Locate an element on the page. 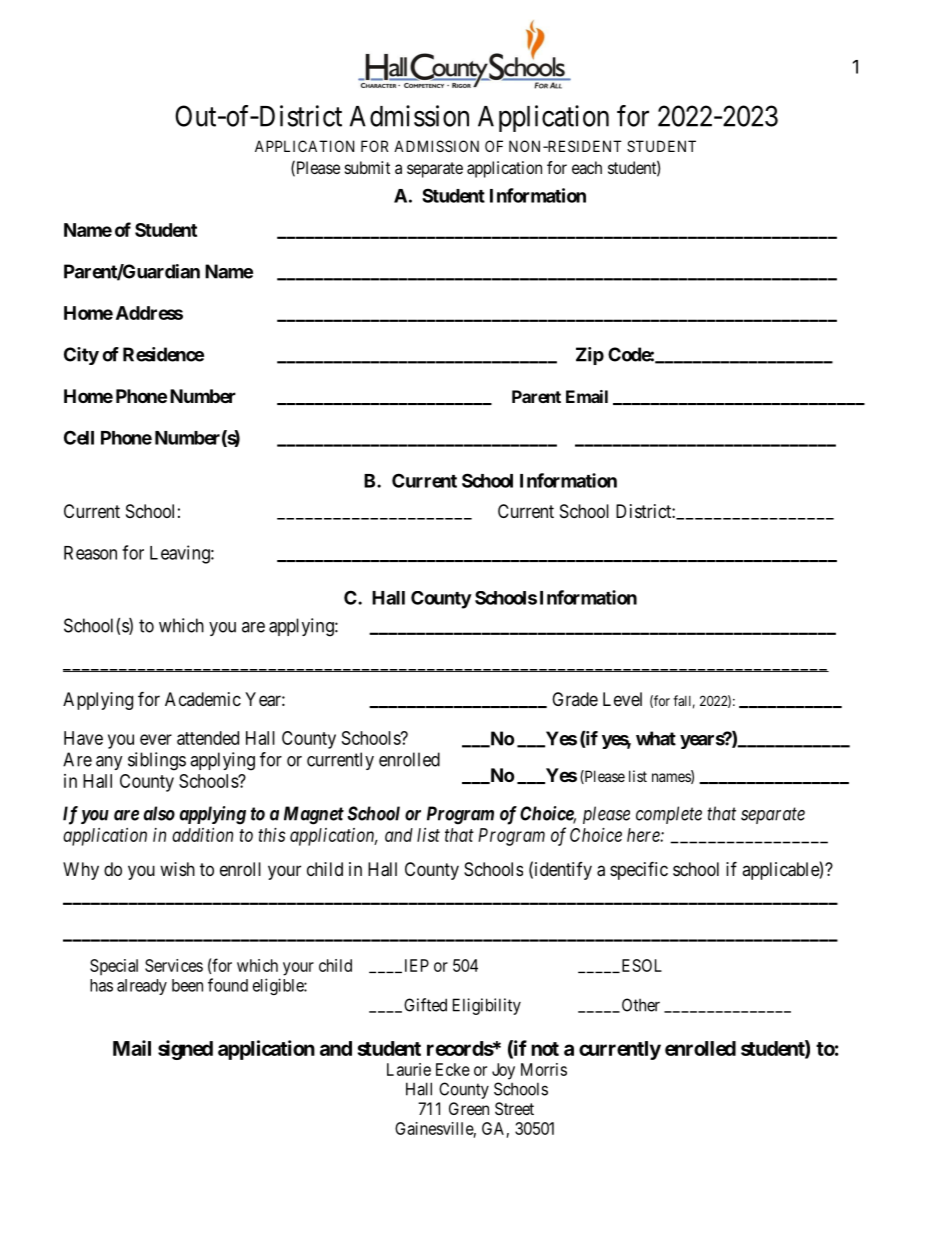 The height and width of the page is (1233, 952). Grade is located at coordinates (575, 699).
